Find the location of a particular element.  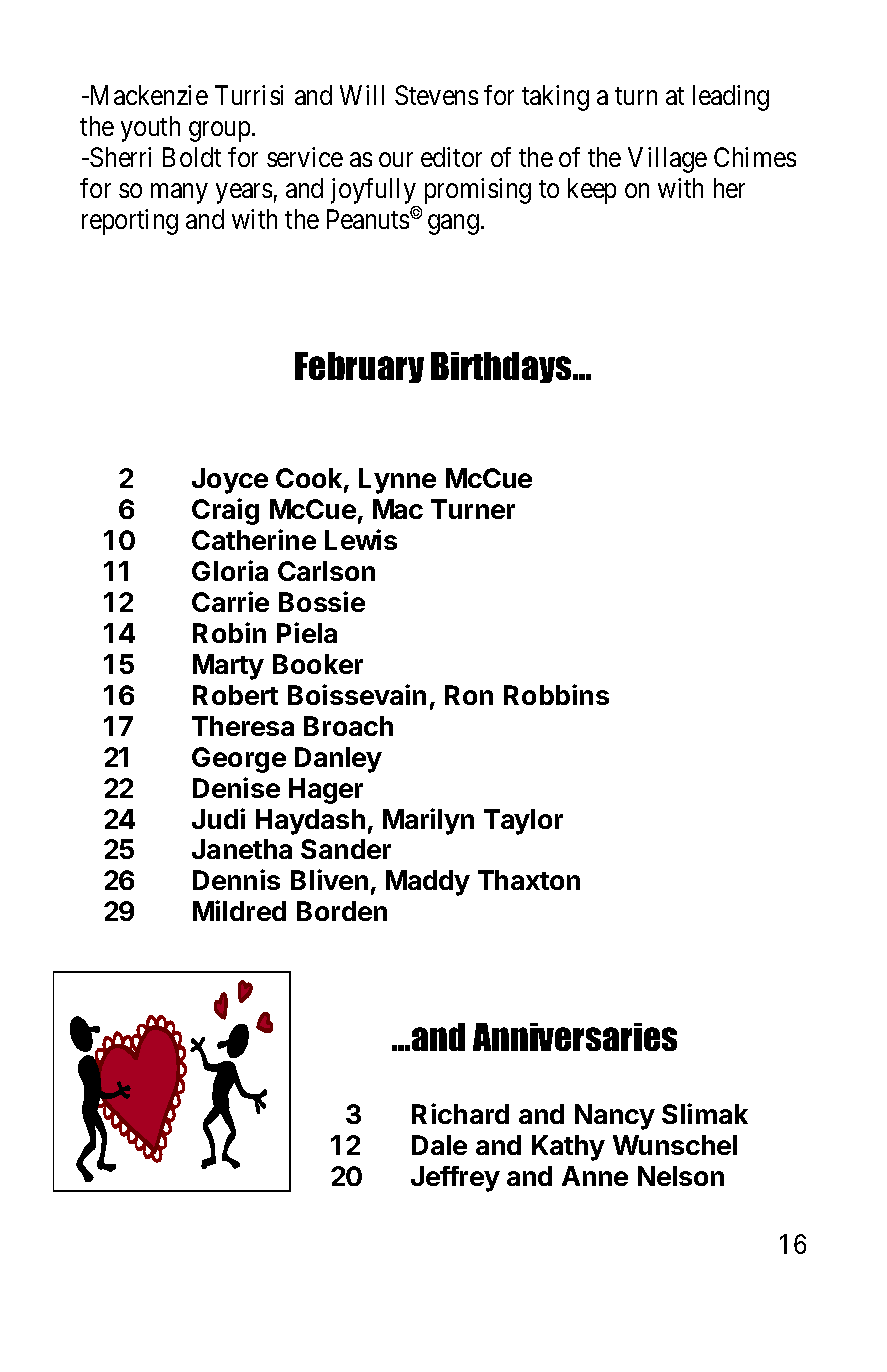

Dale is located at coordinates (439, 1145).
